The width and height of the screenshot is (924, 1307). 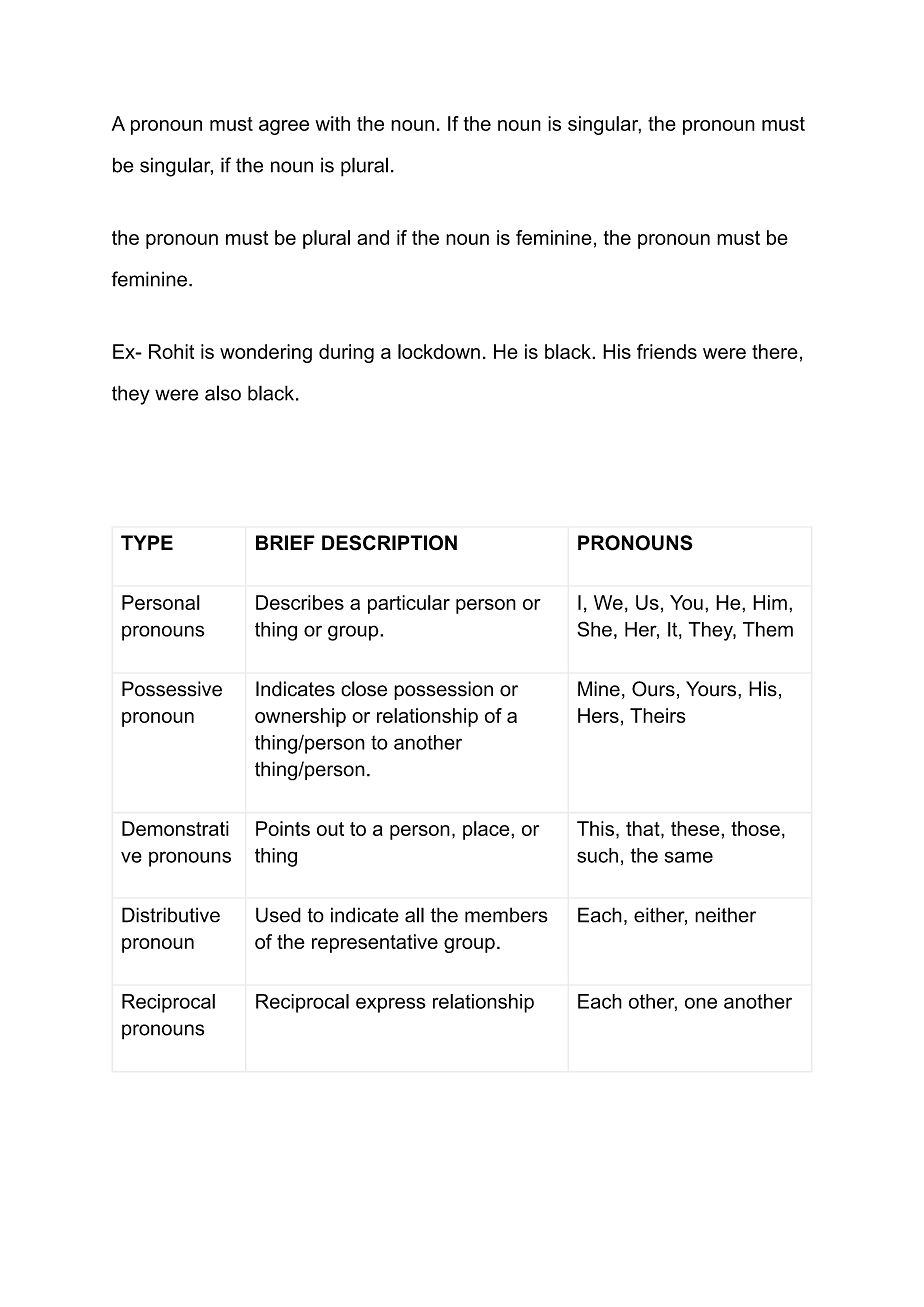 I want to click on Him, so click(x=770, y=602).
